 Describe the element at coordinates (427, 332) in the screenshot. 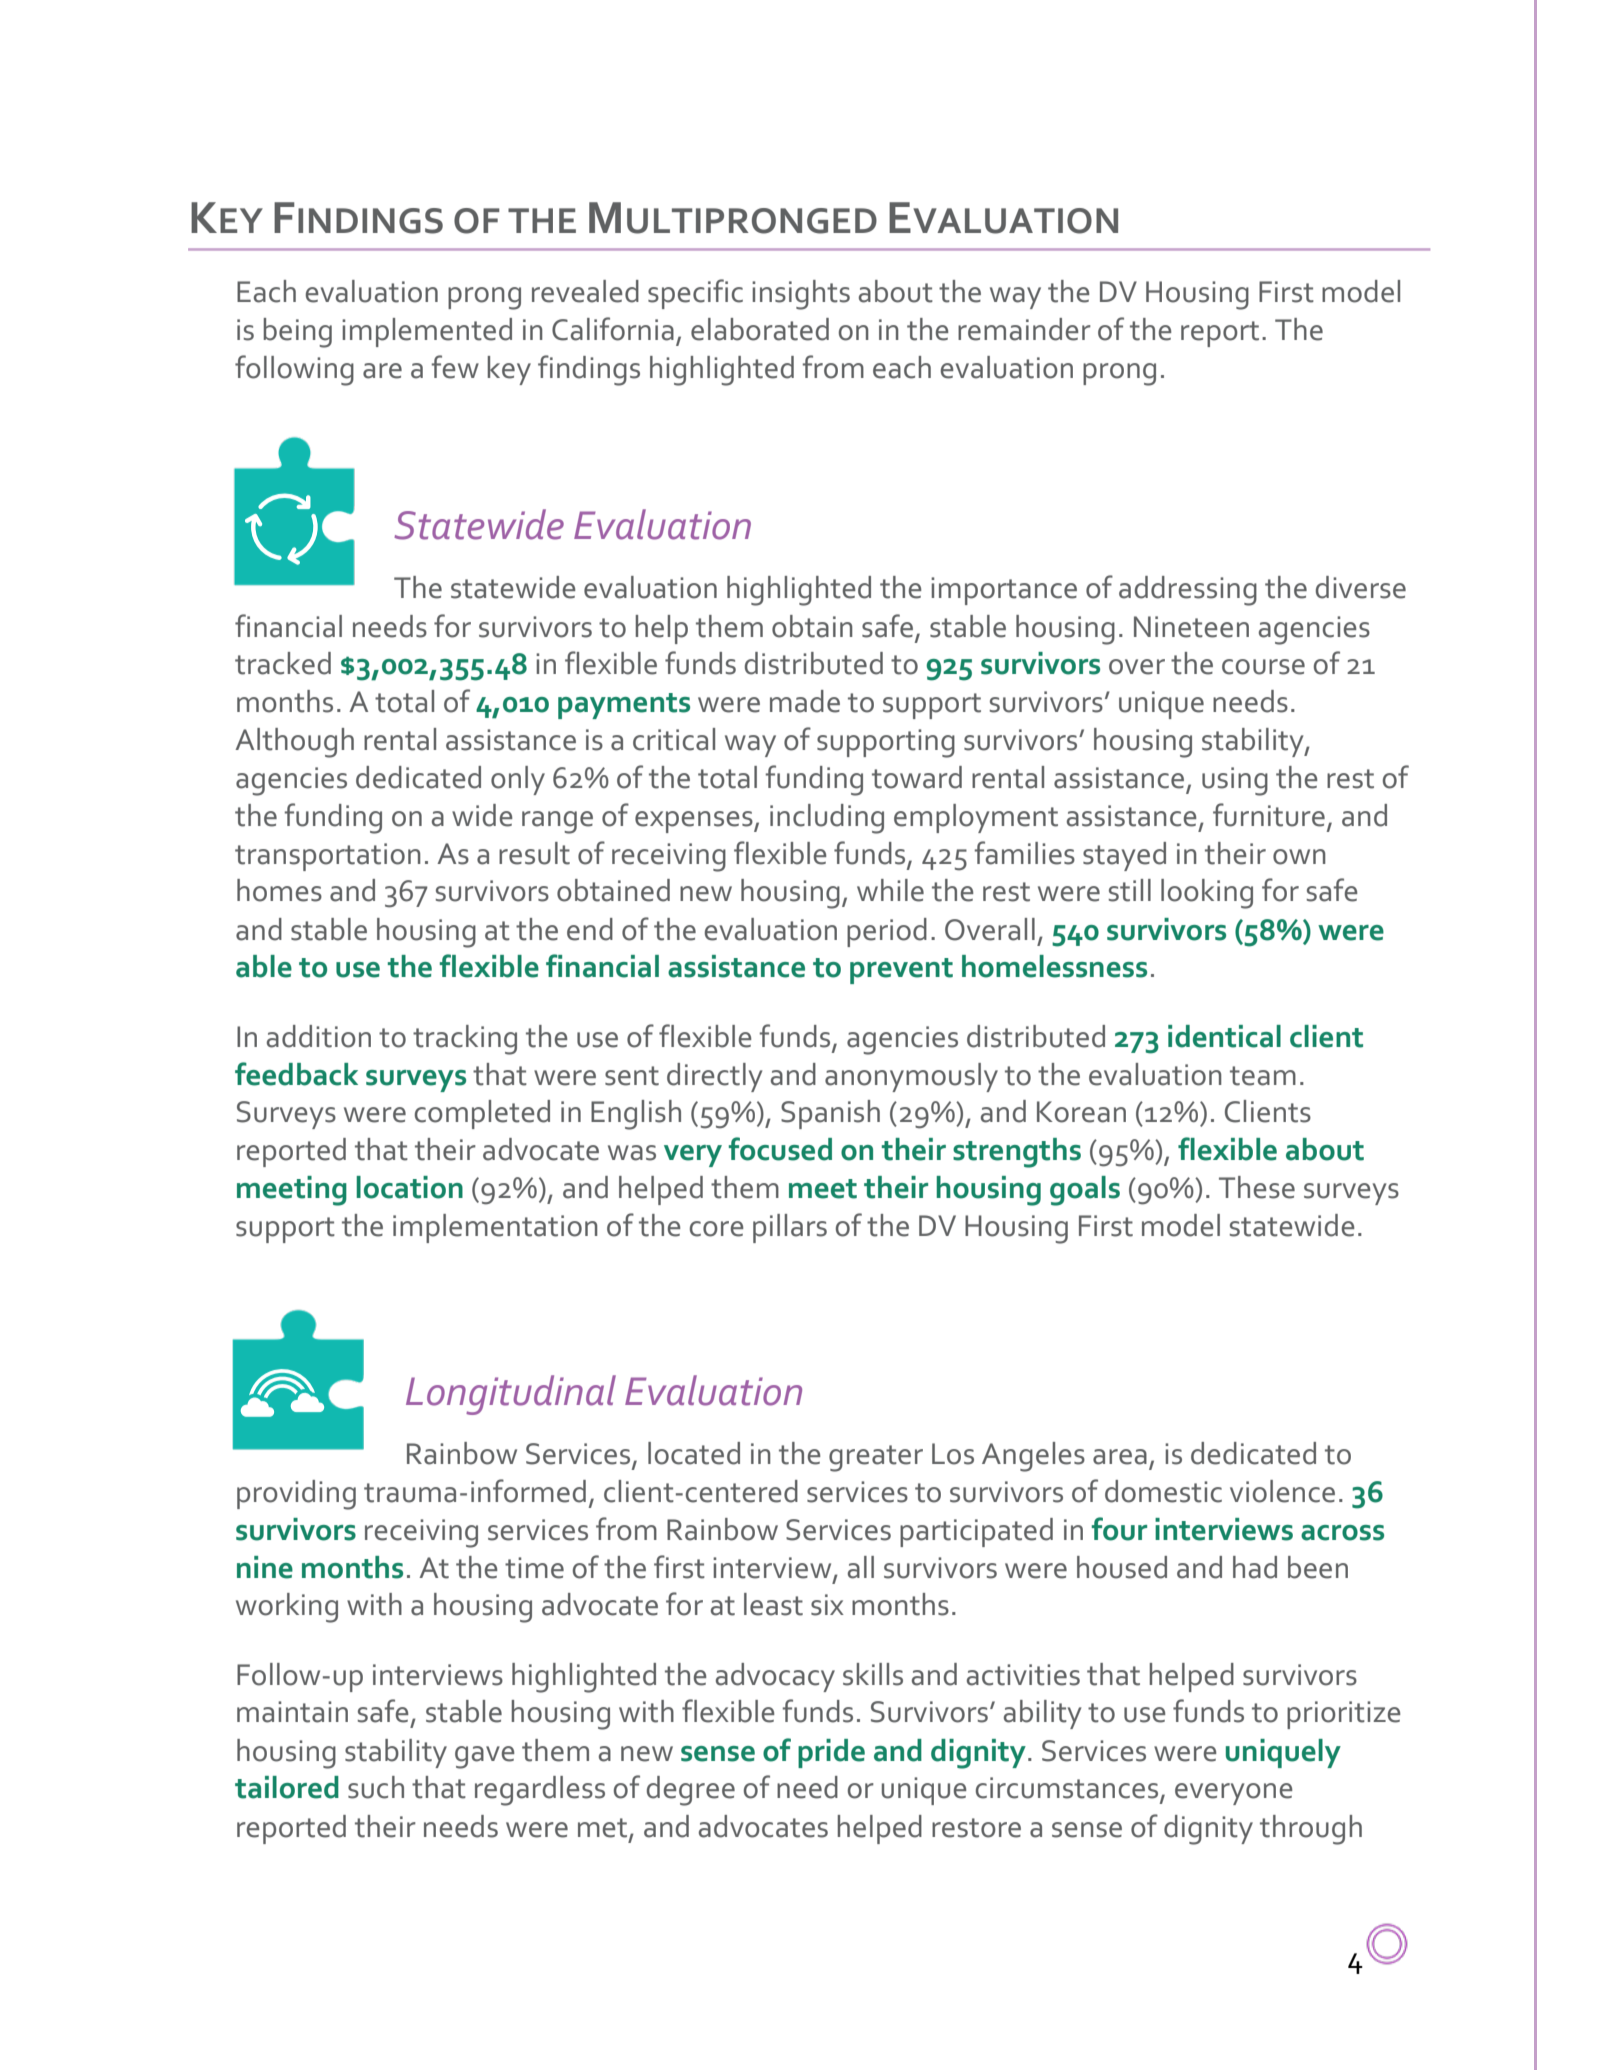

I see `implemented` at that location.
